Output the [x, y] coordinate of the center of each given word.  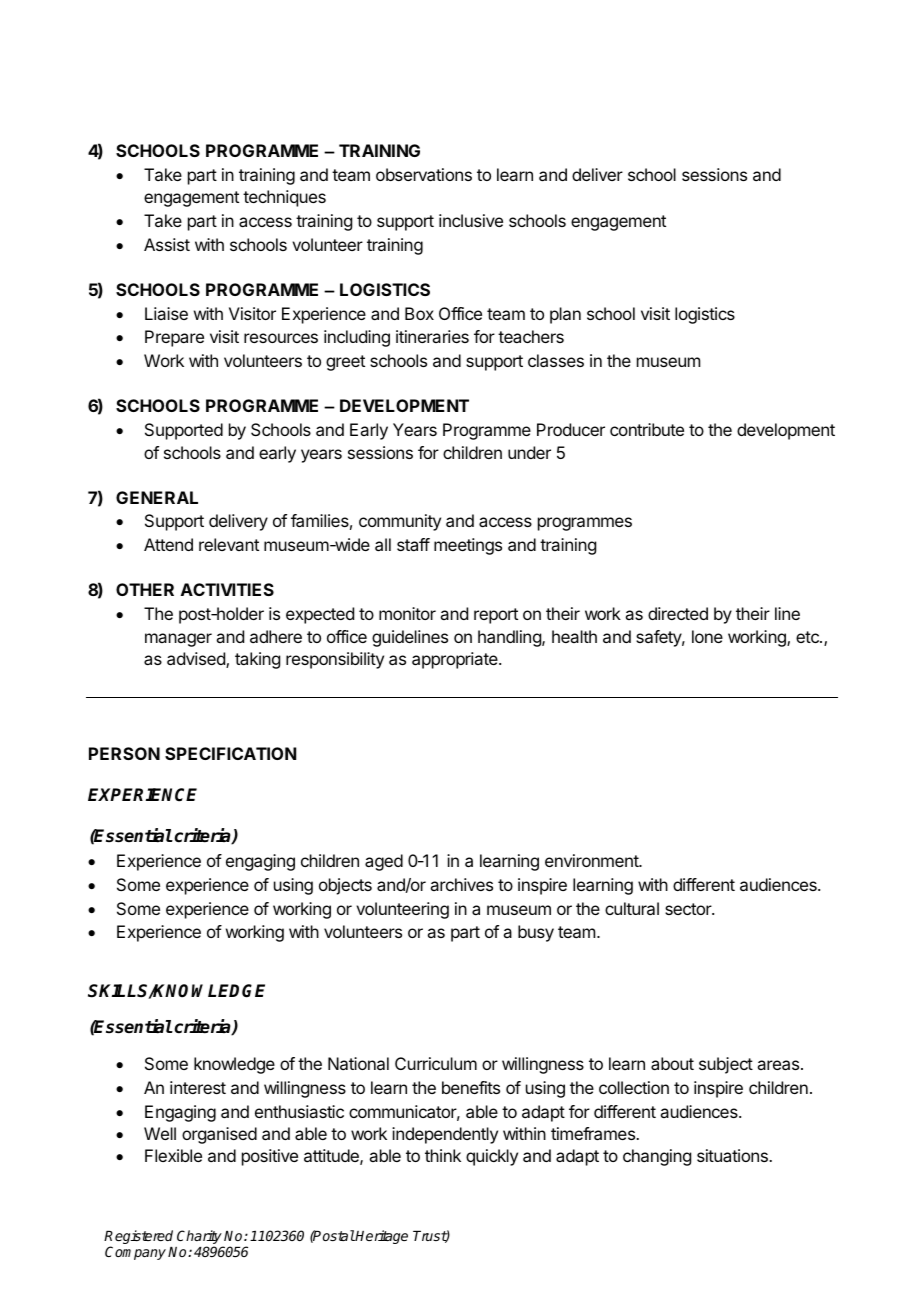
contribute [647, 429]
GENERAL [157, 497]
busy [536, 933]
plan [565, 315]
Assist [167, 244]
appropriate [456, 660]
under [529, 452]
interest [198, 1087]
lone [707, 636]
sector [689, 909]
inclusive [471, 220]
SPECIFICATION [230, 753]
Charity [200, 1238]
